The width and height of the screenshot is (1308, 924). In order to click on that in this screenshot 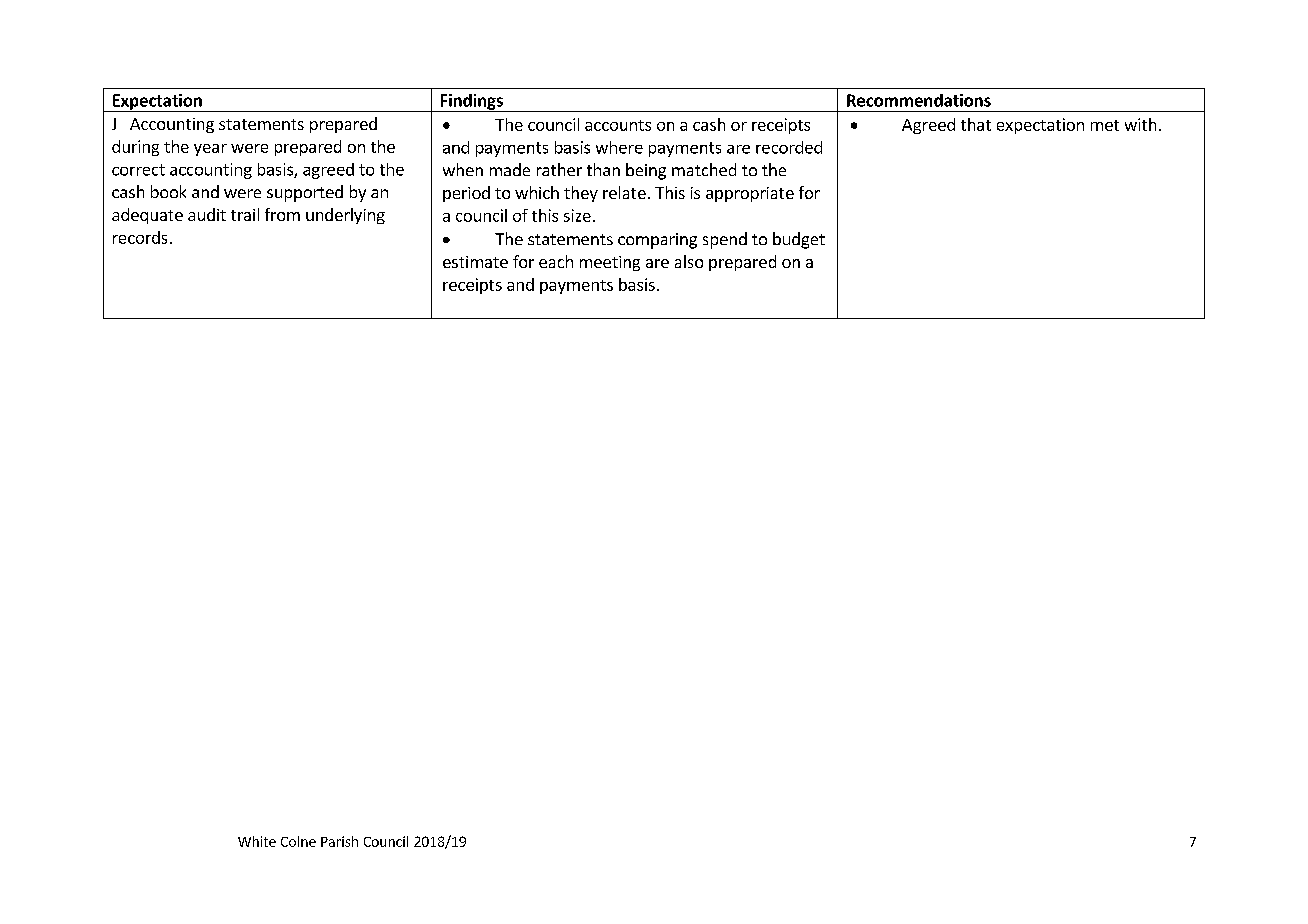, I will do `click(976, 124)`.
